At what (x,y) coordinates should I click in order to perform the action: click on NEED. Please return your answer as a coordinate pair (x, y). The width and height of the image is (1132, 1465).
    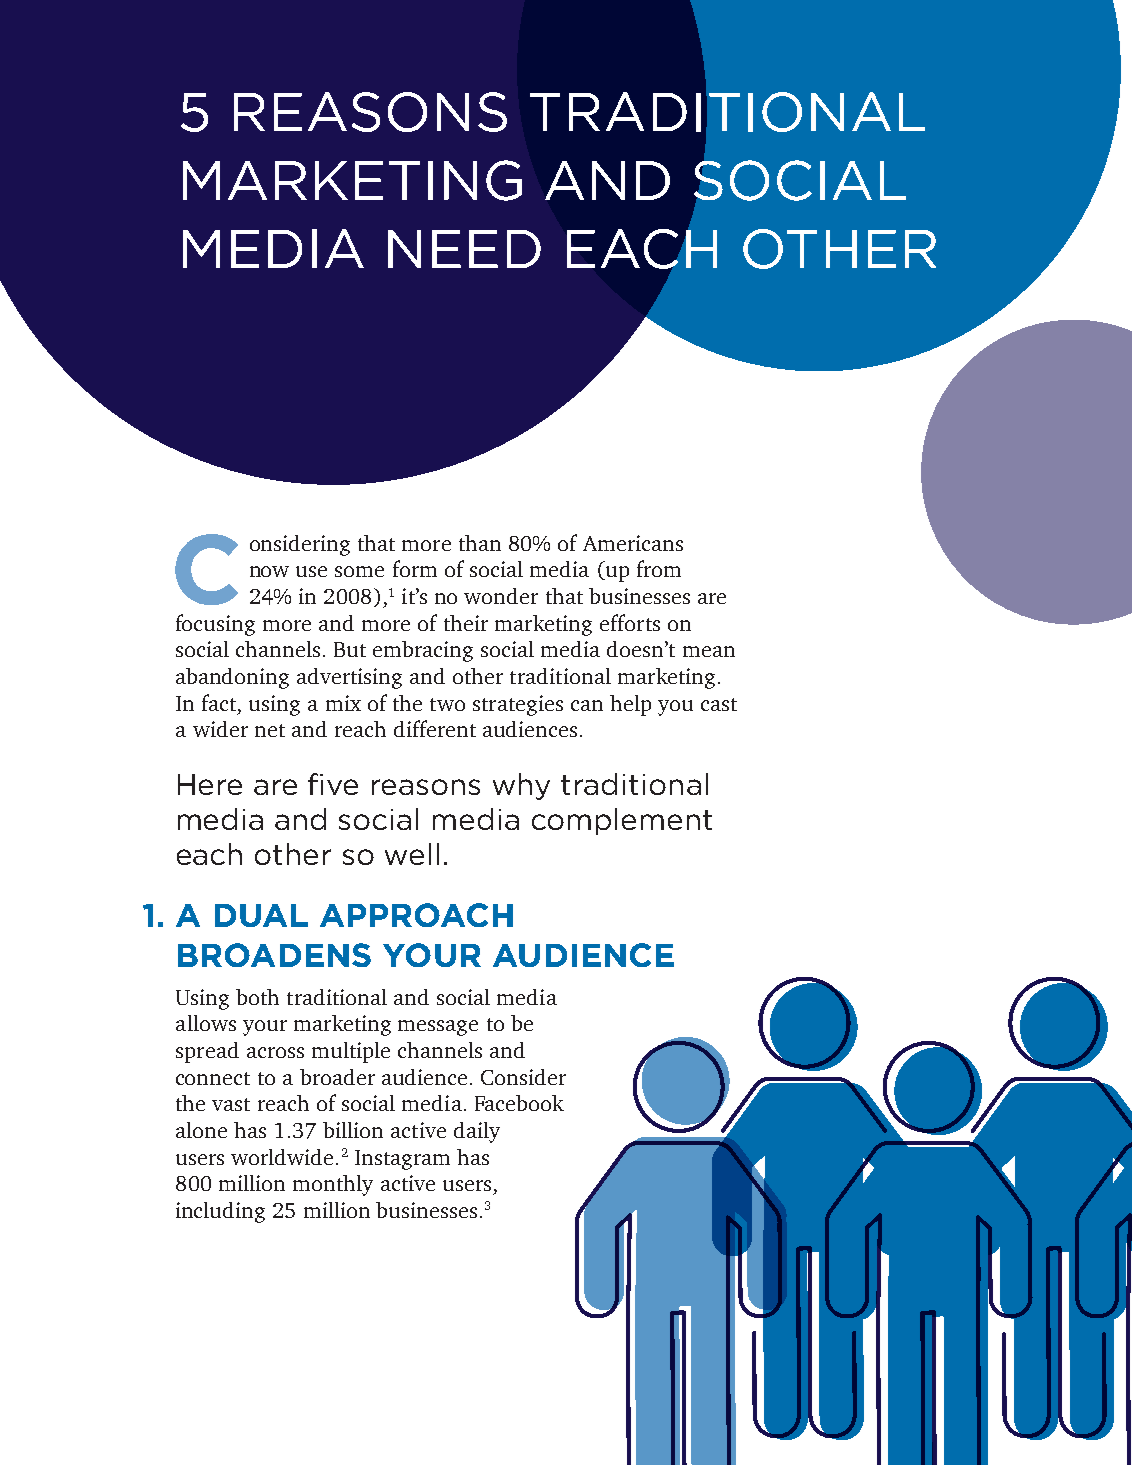
    Looking at the image, I should click on (464, 249).
